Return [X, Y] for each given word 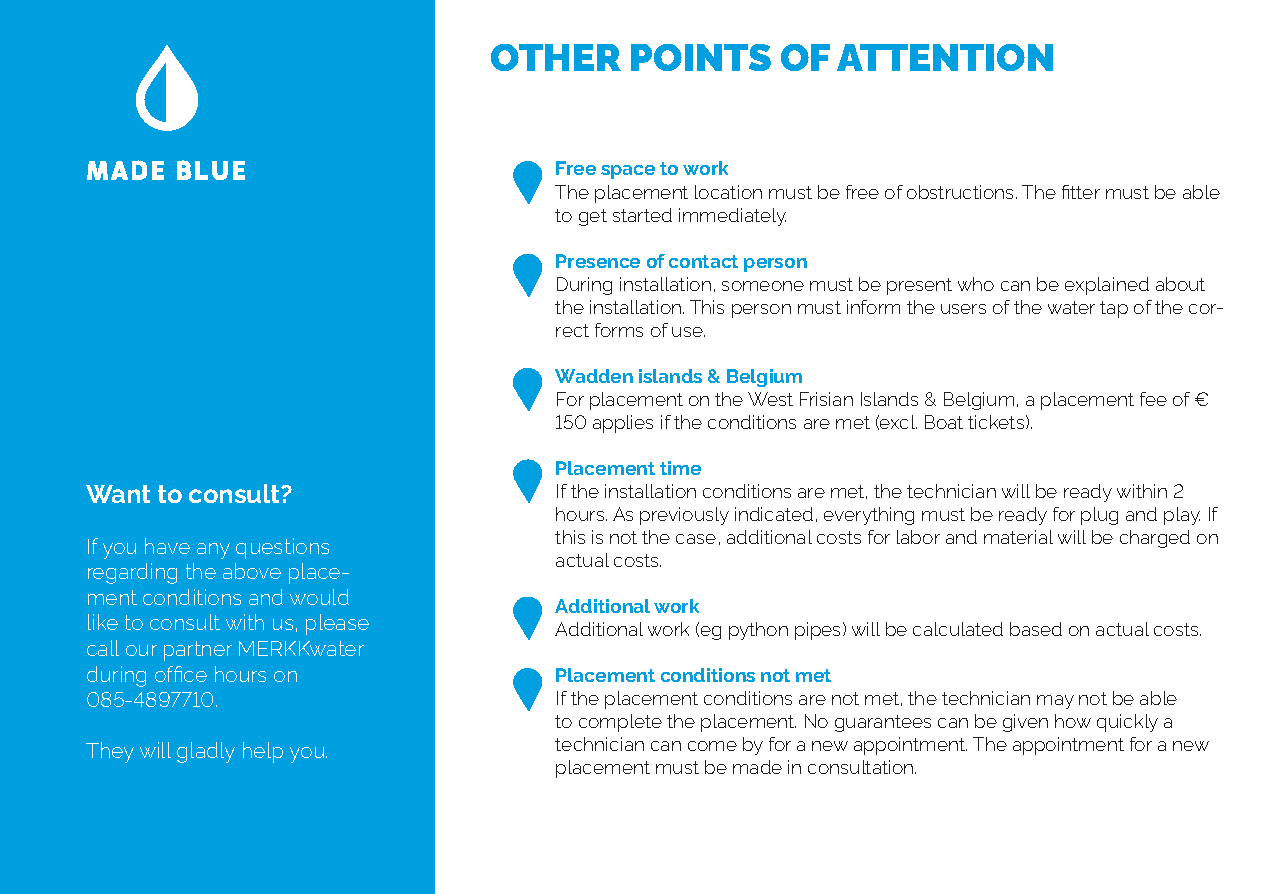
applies [623, 424]
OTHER [556, 57]
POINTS [701, 57]
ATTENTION [945, 57]
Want [118, 494]
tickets [997, 422]
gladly [206, 752]
